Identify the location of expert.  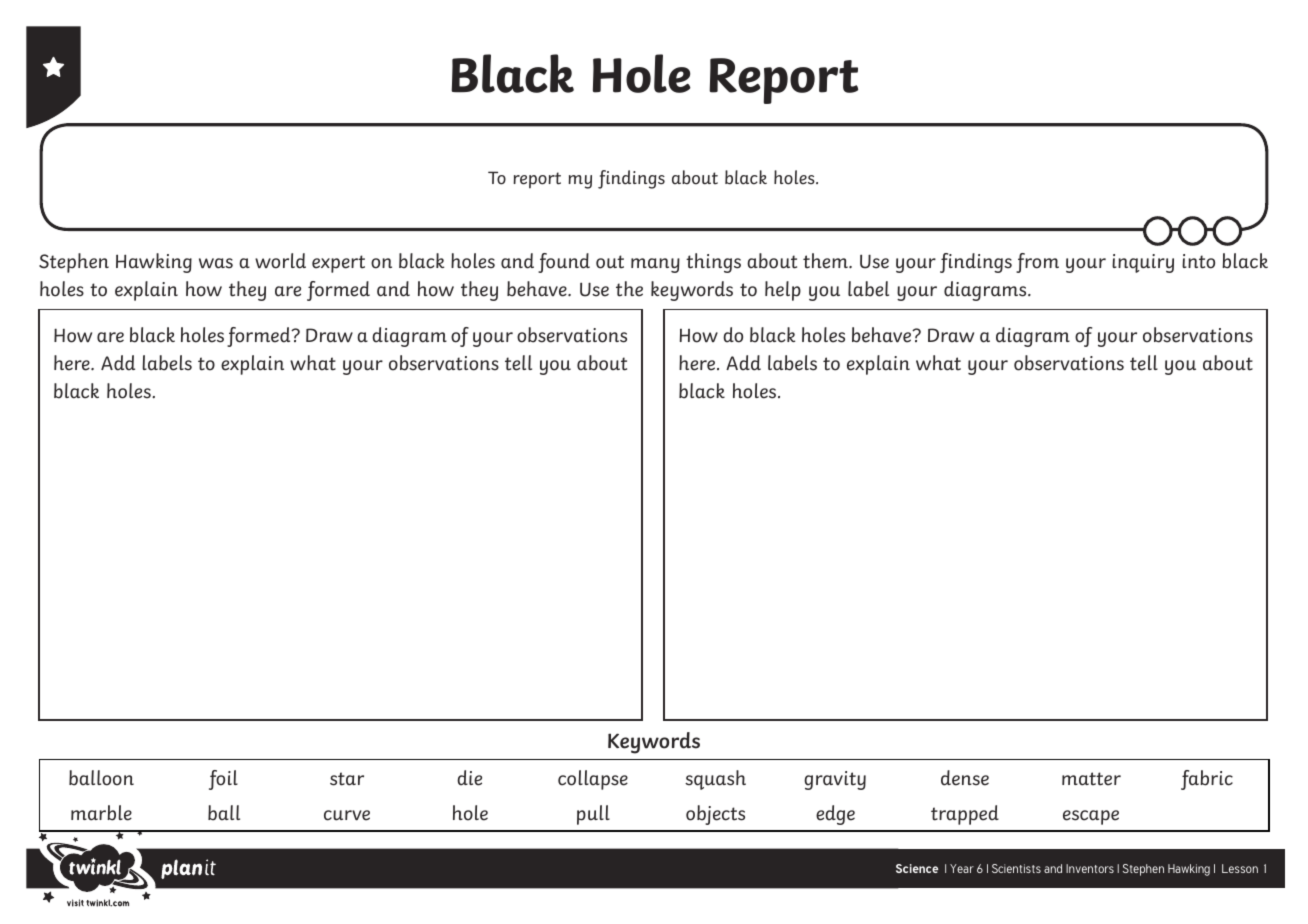
(338, 264).
